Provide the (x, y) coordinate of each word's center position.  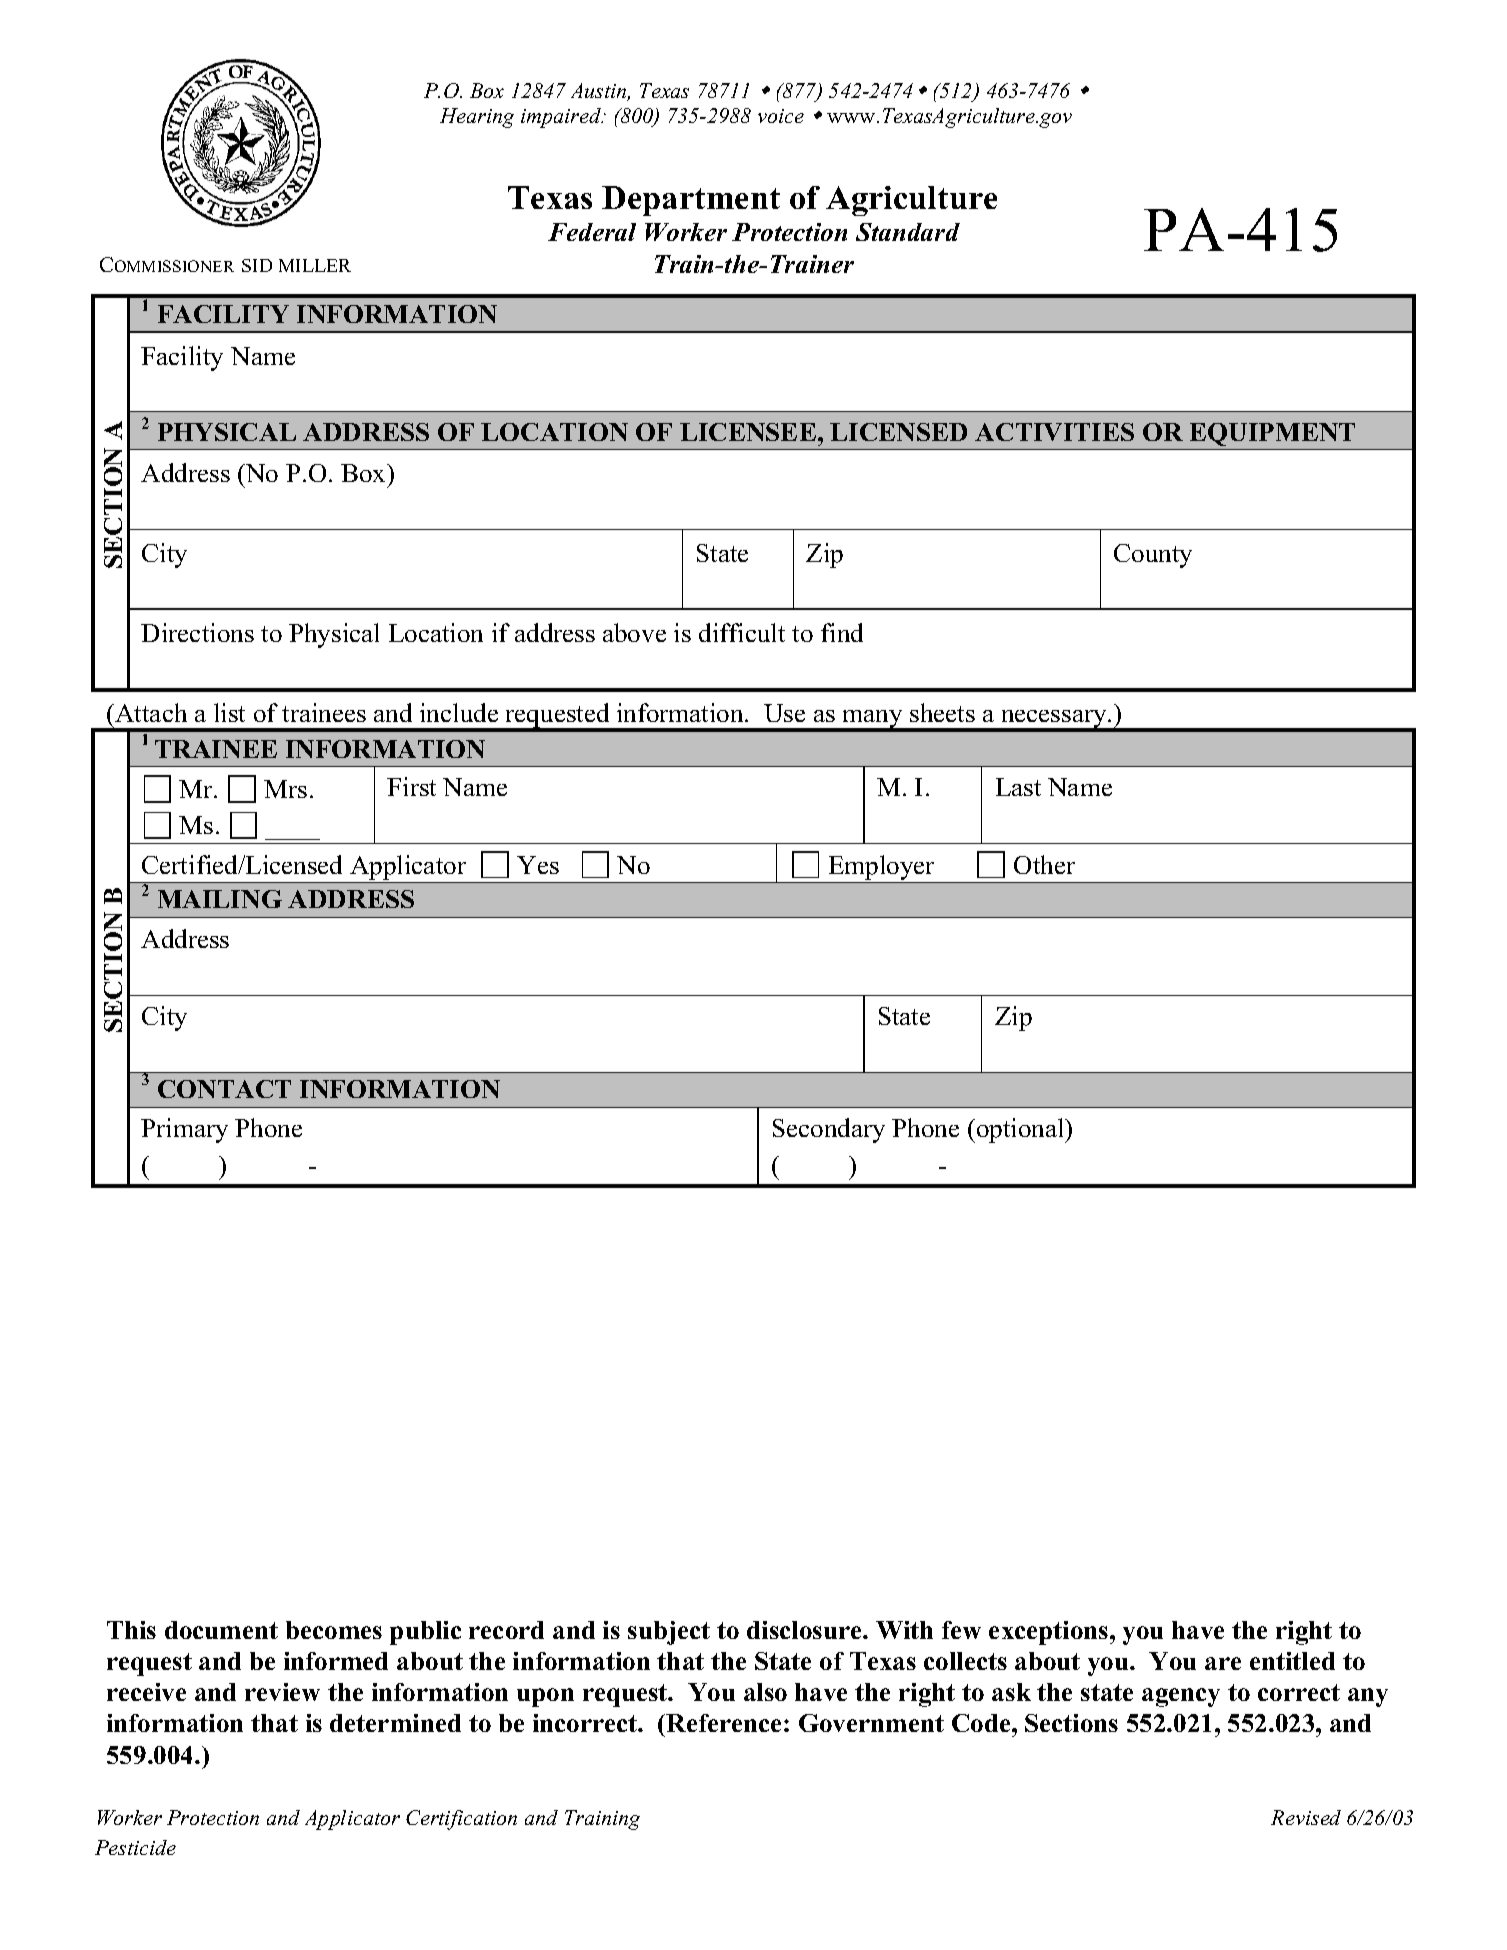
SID (257, 265)
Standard (908, 232)
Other (1044, 864)
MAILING (220, 899)
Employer (882, 869)
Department (691, 201)
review (282, 1692)
